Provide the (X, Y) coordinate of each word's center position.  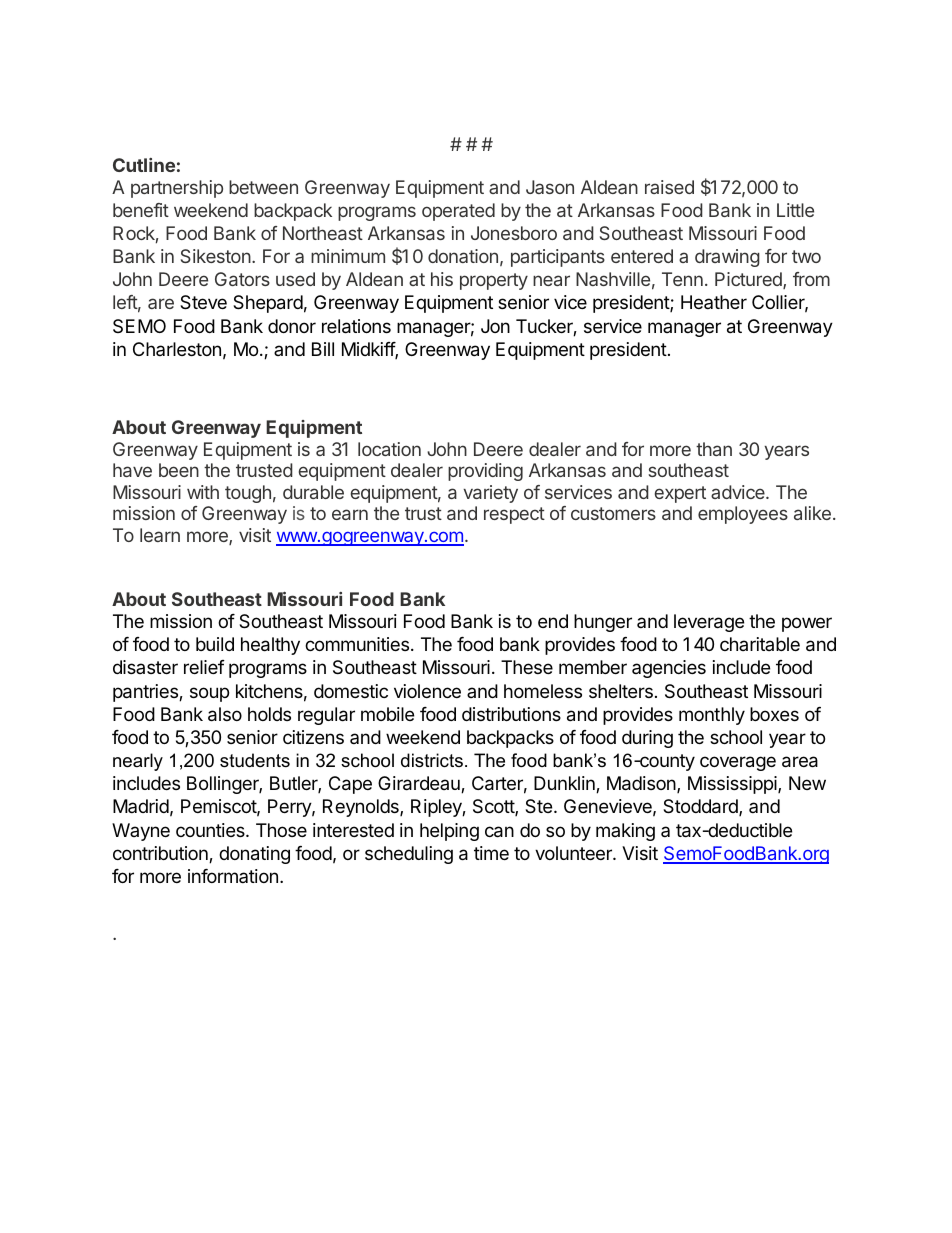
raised (669, 187)
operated (458, 212)
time (491, 853)
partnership (177, 189)
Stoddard (701, 807)
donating (254, 855)
